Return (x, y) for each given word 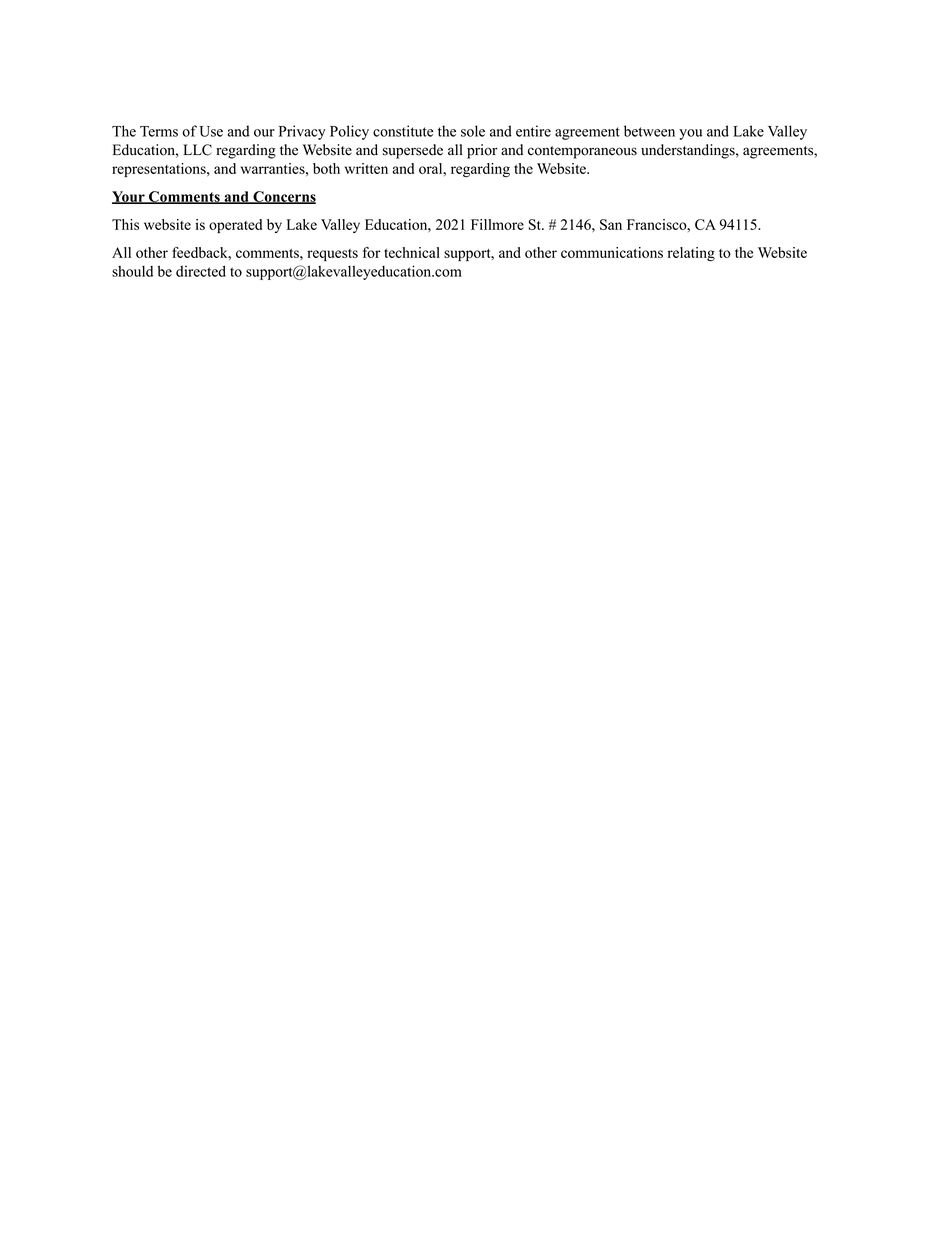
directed (201, 271)
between (649, 131)
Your (129, 197)
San (611, 224)
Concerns (283, 197)
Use (211, 131)
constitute (403, 131)
